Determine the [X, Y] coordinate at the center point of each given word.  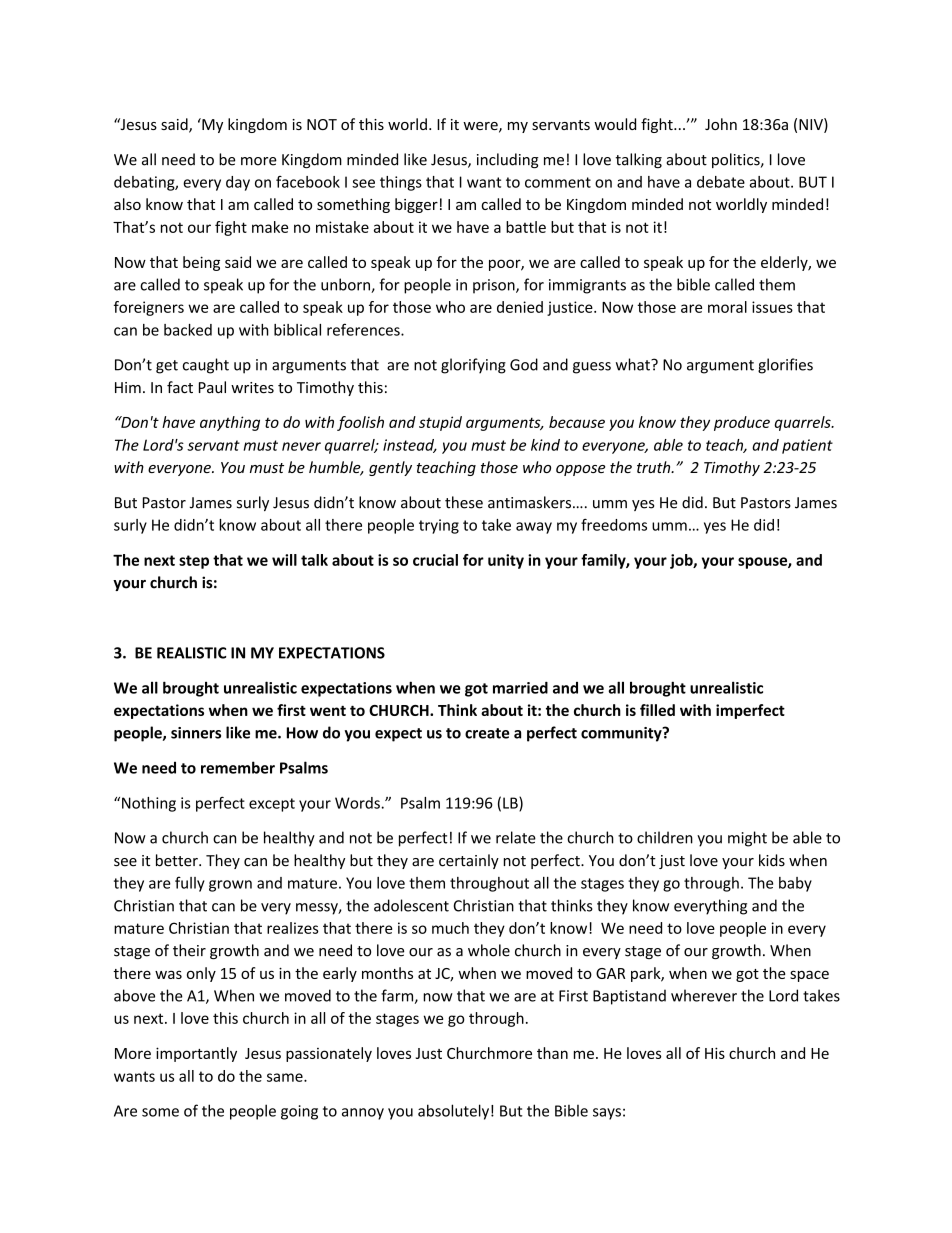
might [747, 839]
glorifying [473, 366]
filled [657, 710]
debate [721, 182]
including [508, 160]
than [552, 1053]
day [238, 183]
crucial [435, 560]
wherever [704, 995]
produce [742, 423]
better [178, 860]
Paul [212, 387]
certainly [469, 861]
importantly [196, 1054]
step [194, 562]
